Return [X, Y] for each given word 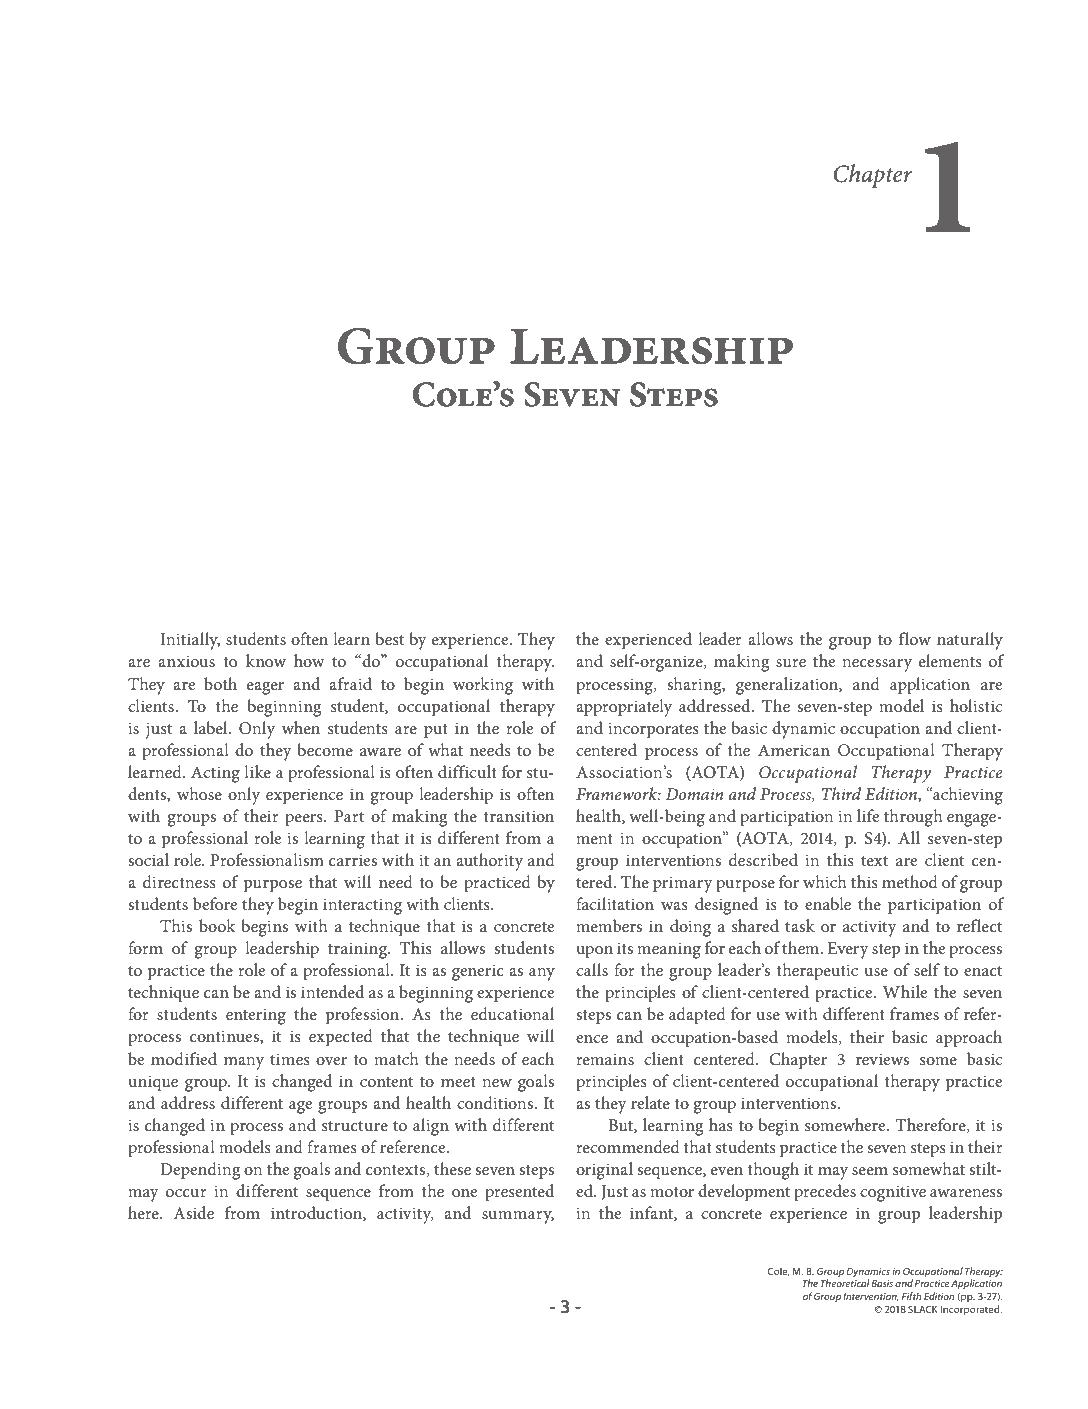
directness [179, 881]
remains [605, 1059]
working [483, 686]
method [910, 881]
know [266, 660]
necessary [877, 665]
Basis [882, 1283]
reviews [882, 1059]
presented [519, 1193]
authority [489, 862]
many [244, 1063]
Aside [194, 1212]
